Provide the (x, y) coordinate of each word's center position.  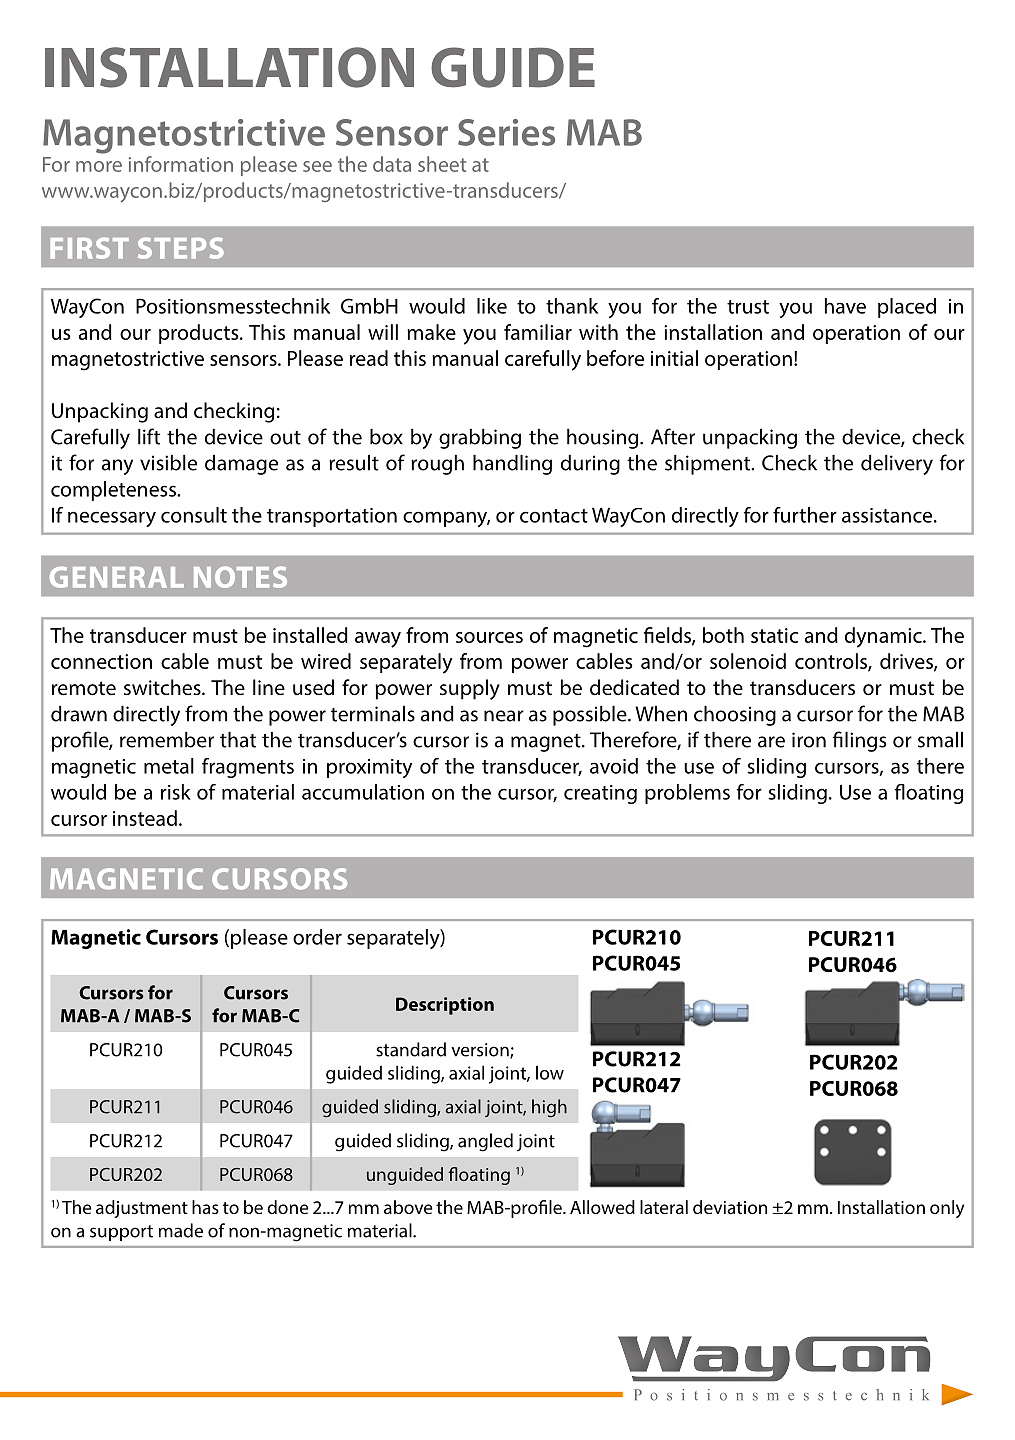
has (205, 1207)
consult (194, 515)
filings (860, 741)
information (181, 164)
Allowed (602, 1207)
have (845, 306)
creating (600, 794)
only (947, 1209)
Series (506, 132)
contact (554, 516)
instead (145, 818)
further (805, 515)
